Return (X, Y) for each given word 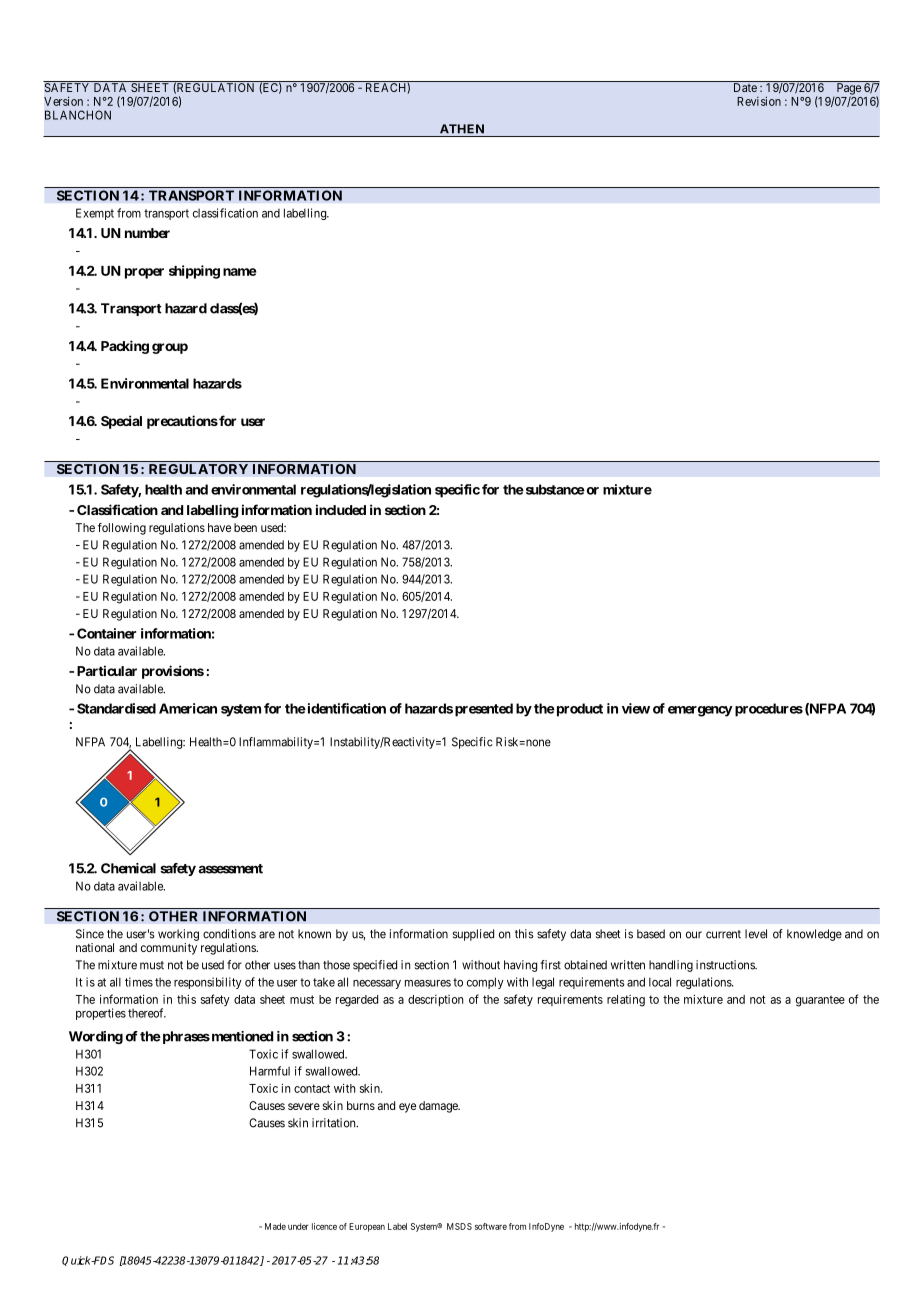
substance (554, 489)
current (723, 934)
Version (63, 101)
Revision (759, 101)
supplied (473, 935)
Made (275, 1226)
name (240, 272)
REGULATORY (198, 469)
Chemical (128, 868)
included (341, 509)
